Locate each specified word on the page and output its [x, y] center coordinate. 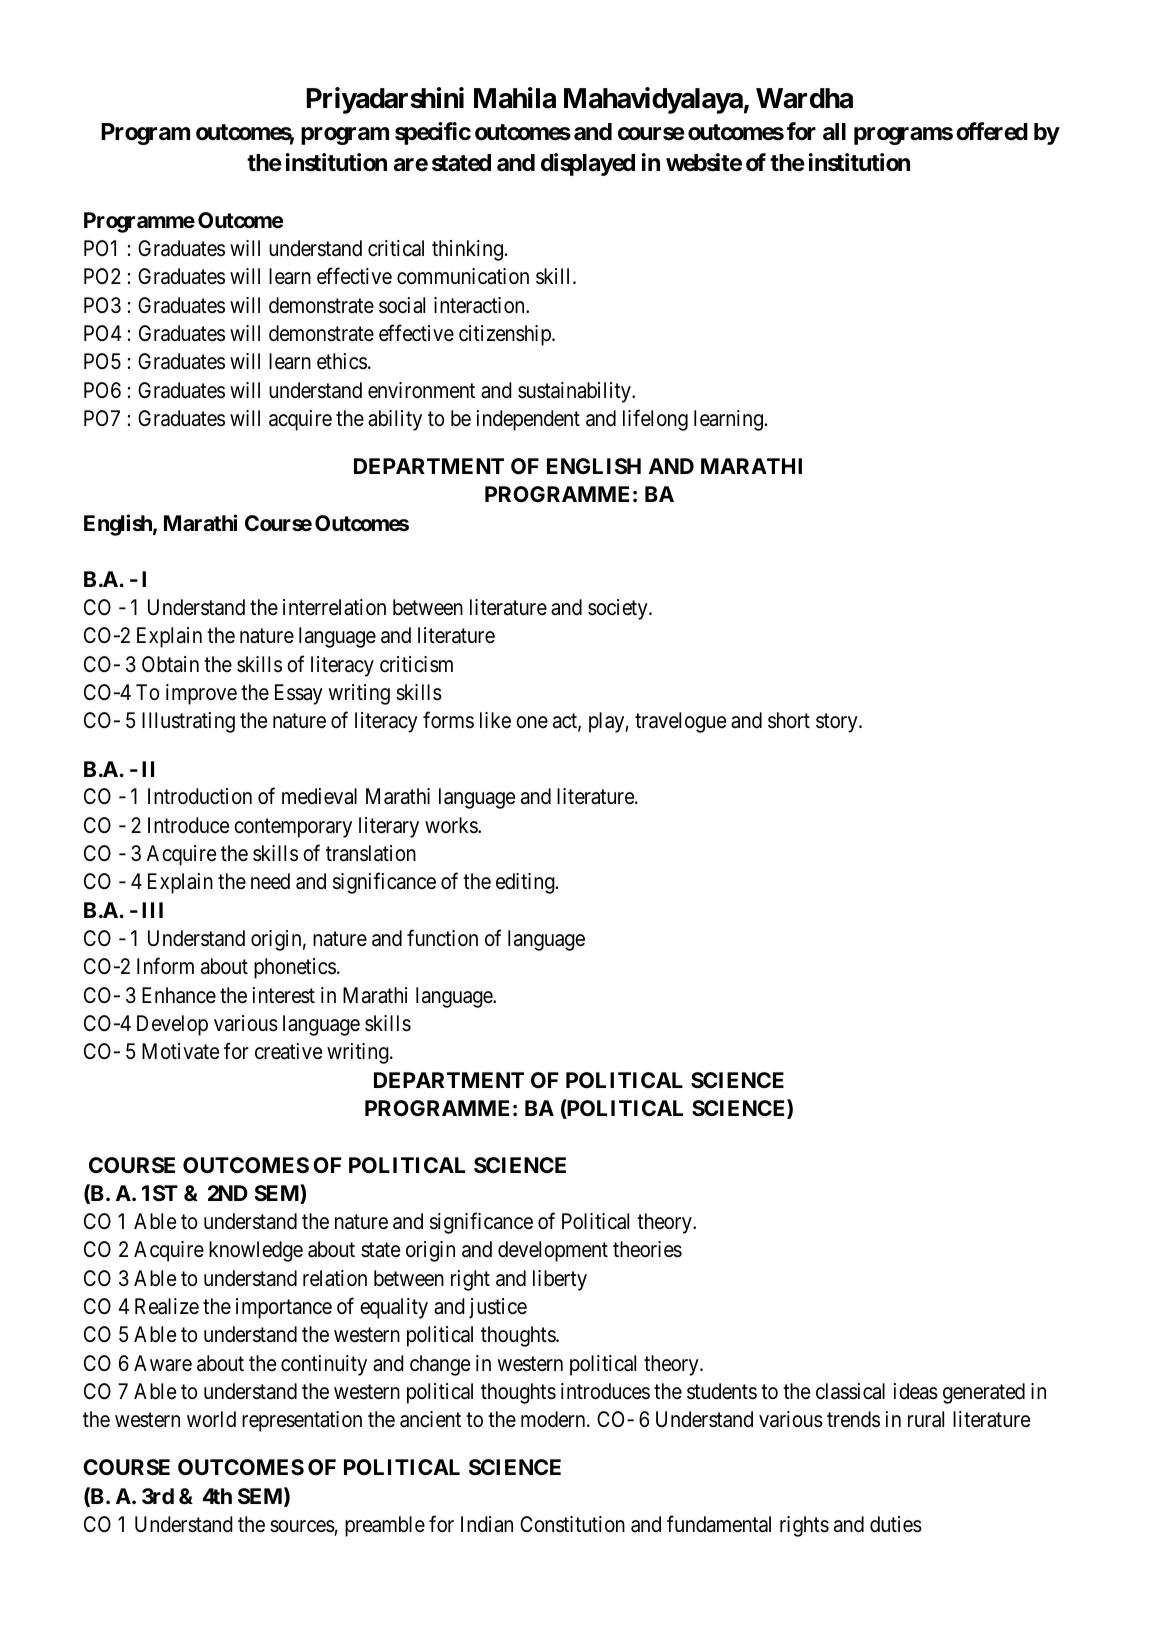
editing [526, 883]
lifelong [655, 420]
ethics [342, 361]
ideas [916, 1391]
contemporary [293, 828]
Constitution [572, 1524]
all [834, 132]
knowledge [256, 1251]
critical [396, 248]
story [838, 723]
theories [647, 1249]
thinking [467, 250]
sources [302, 1526]
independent [528, 420]
